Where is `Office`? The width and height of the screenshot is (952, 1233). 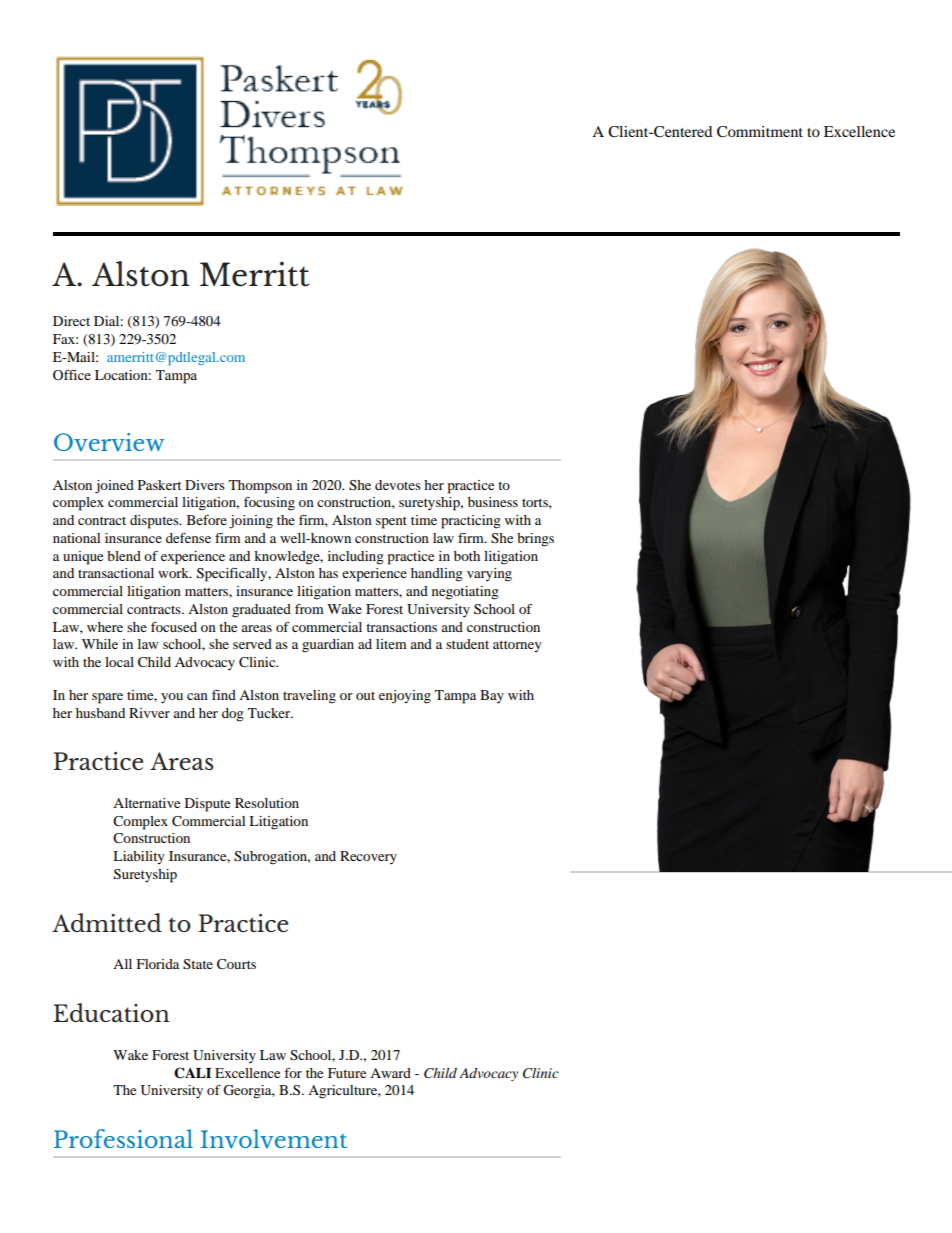
Office is located at coordinates (72, 375).
